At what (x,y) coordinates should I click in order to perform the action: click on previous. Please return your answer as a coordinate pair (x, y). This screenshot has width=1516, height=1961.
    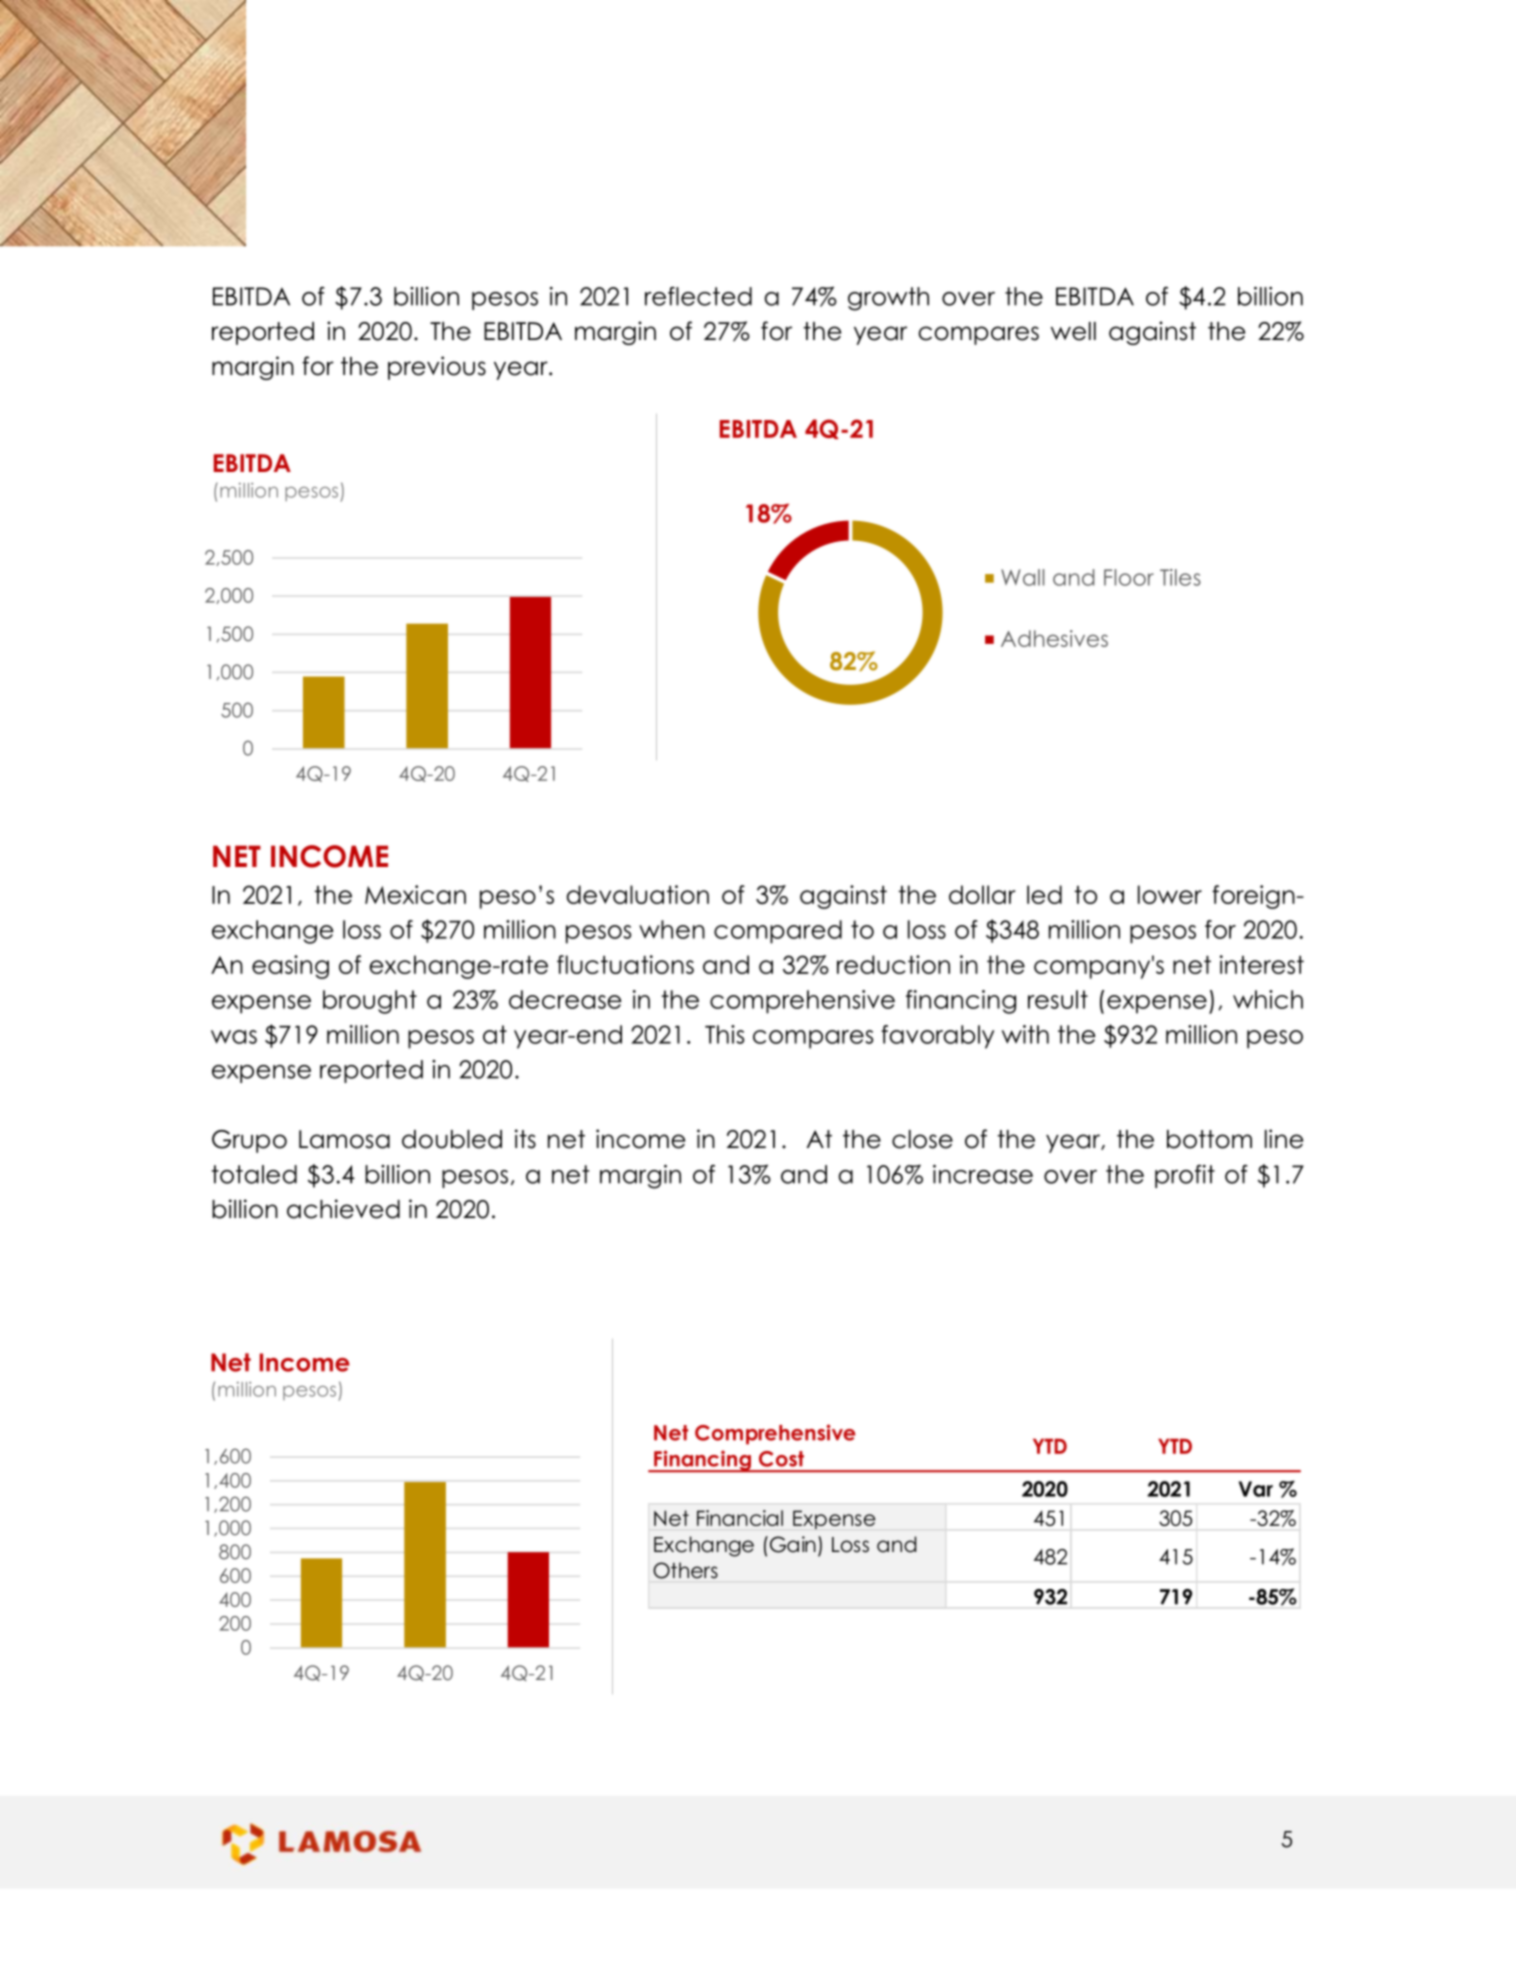
    Looking at the image, I should click on (437, 368).
